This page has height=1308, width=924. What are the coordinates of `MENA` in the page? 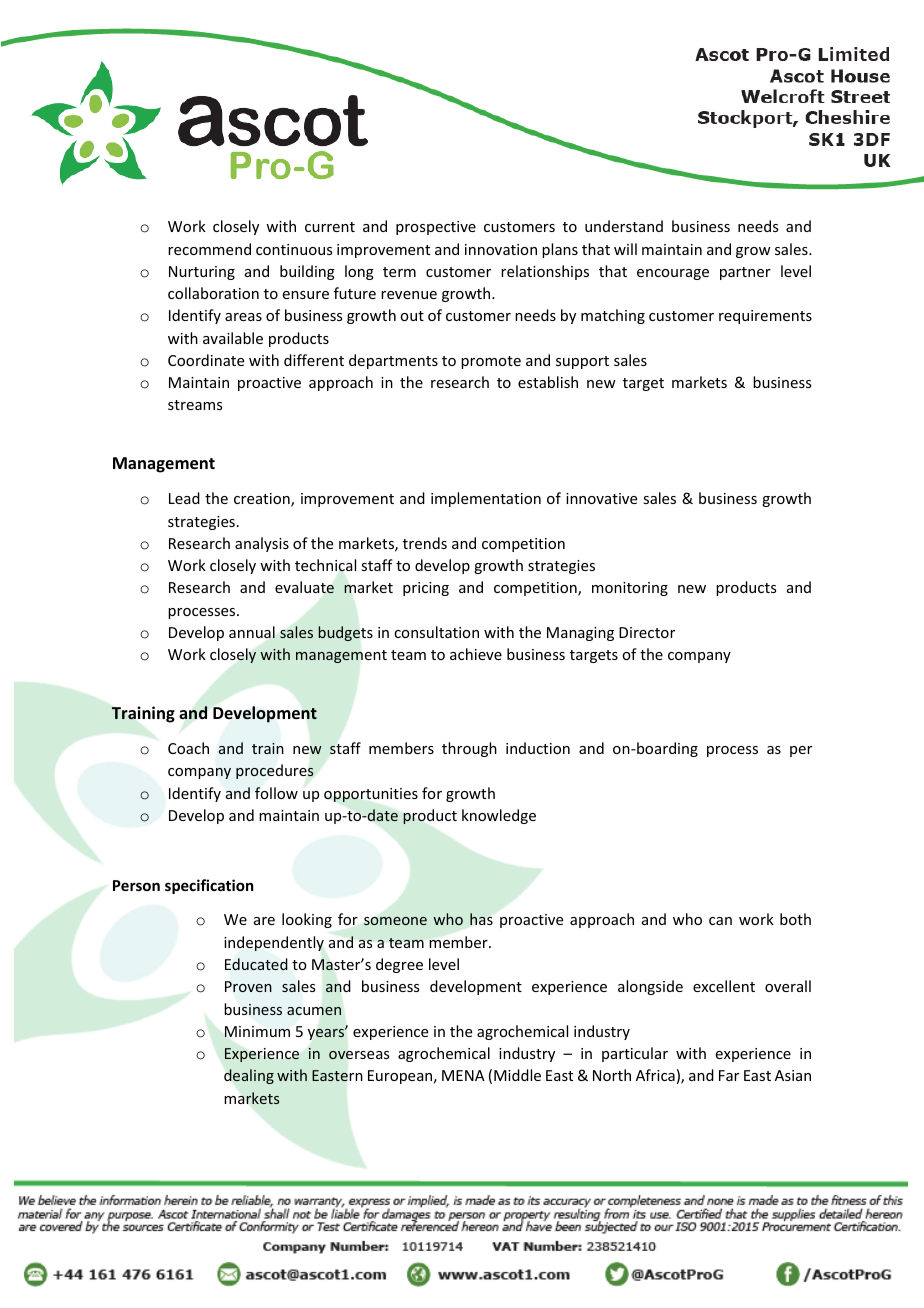 It's located at (463, 1075).
